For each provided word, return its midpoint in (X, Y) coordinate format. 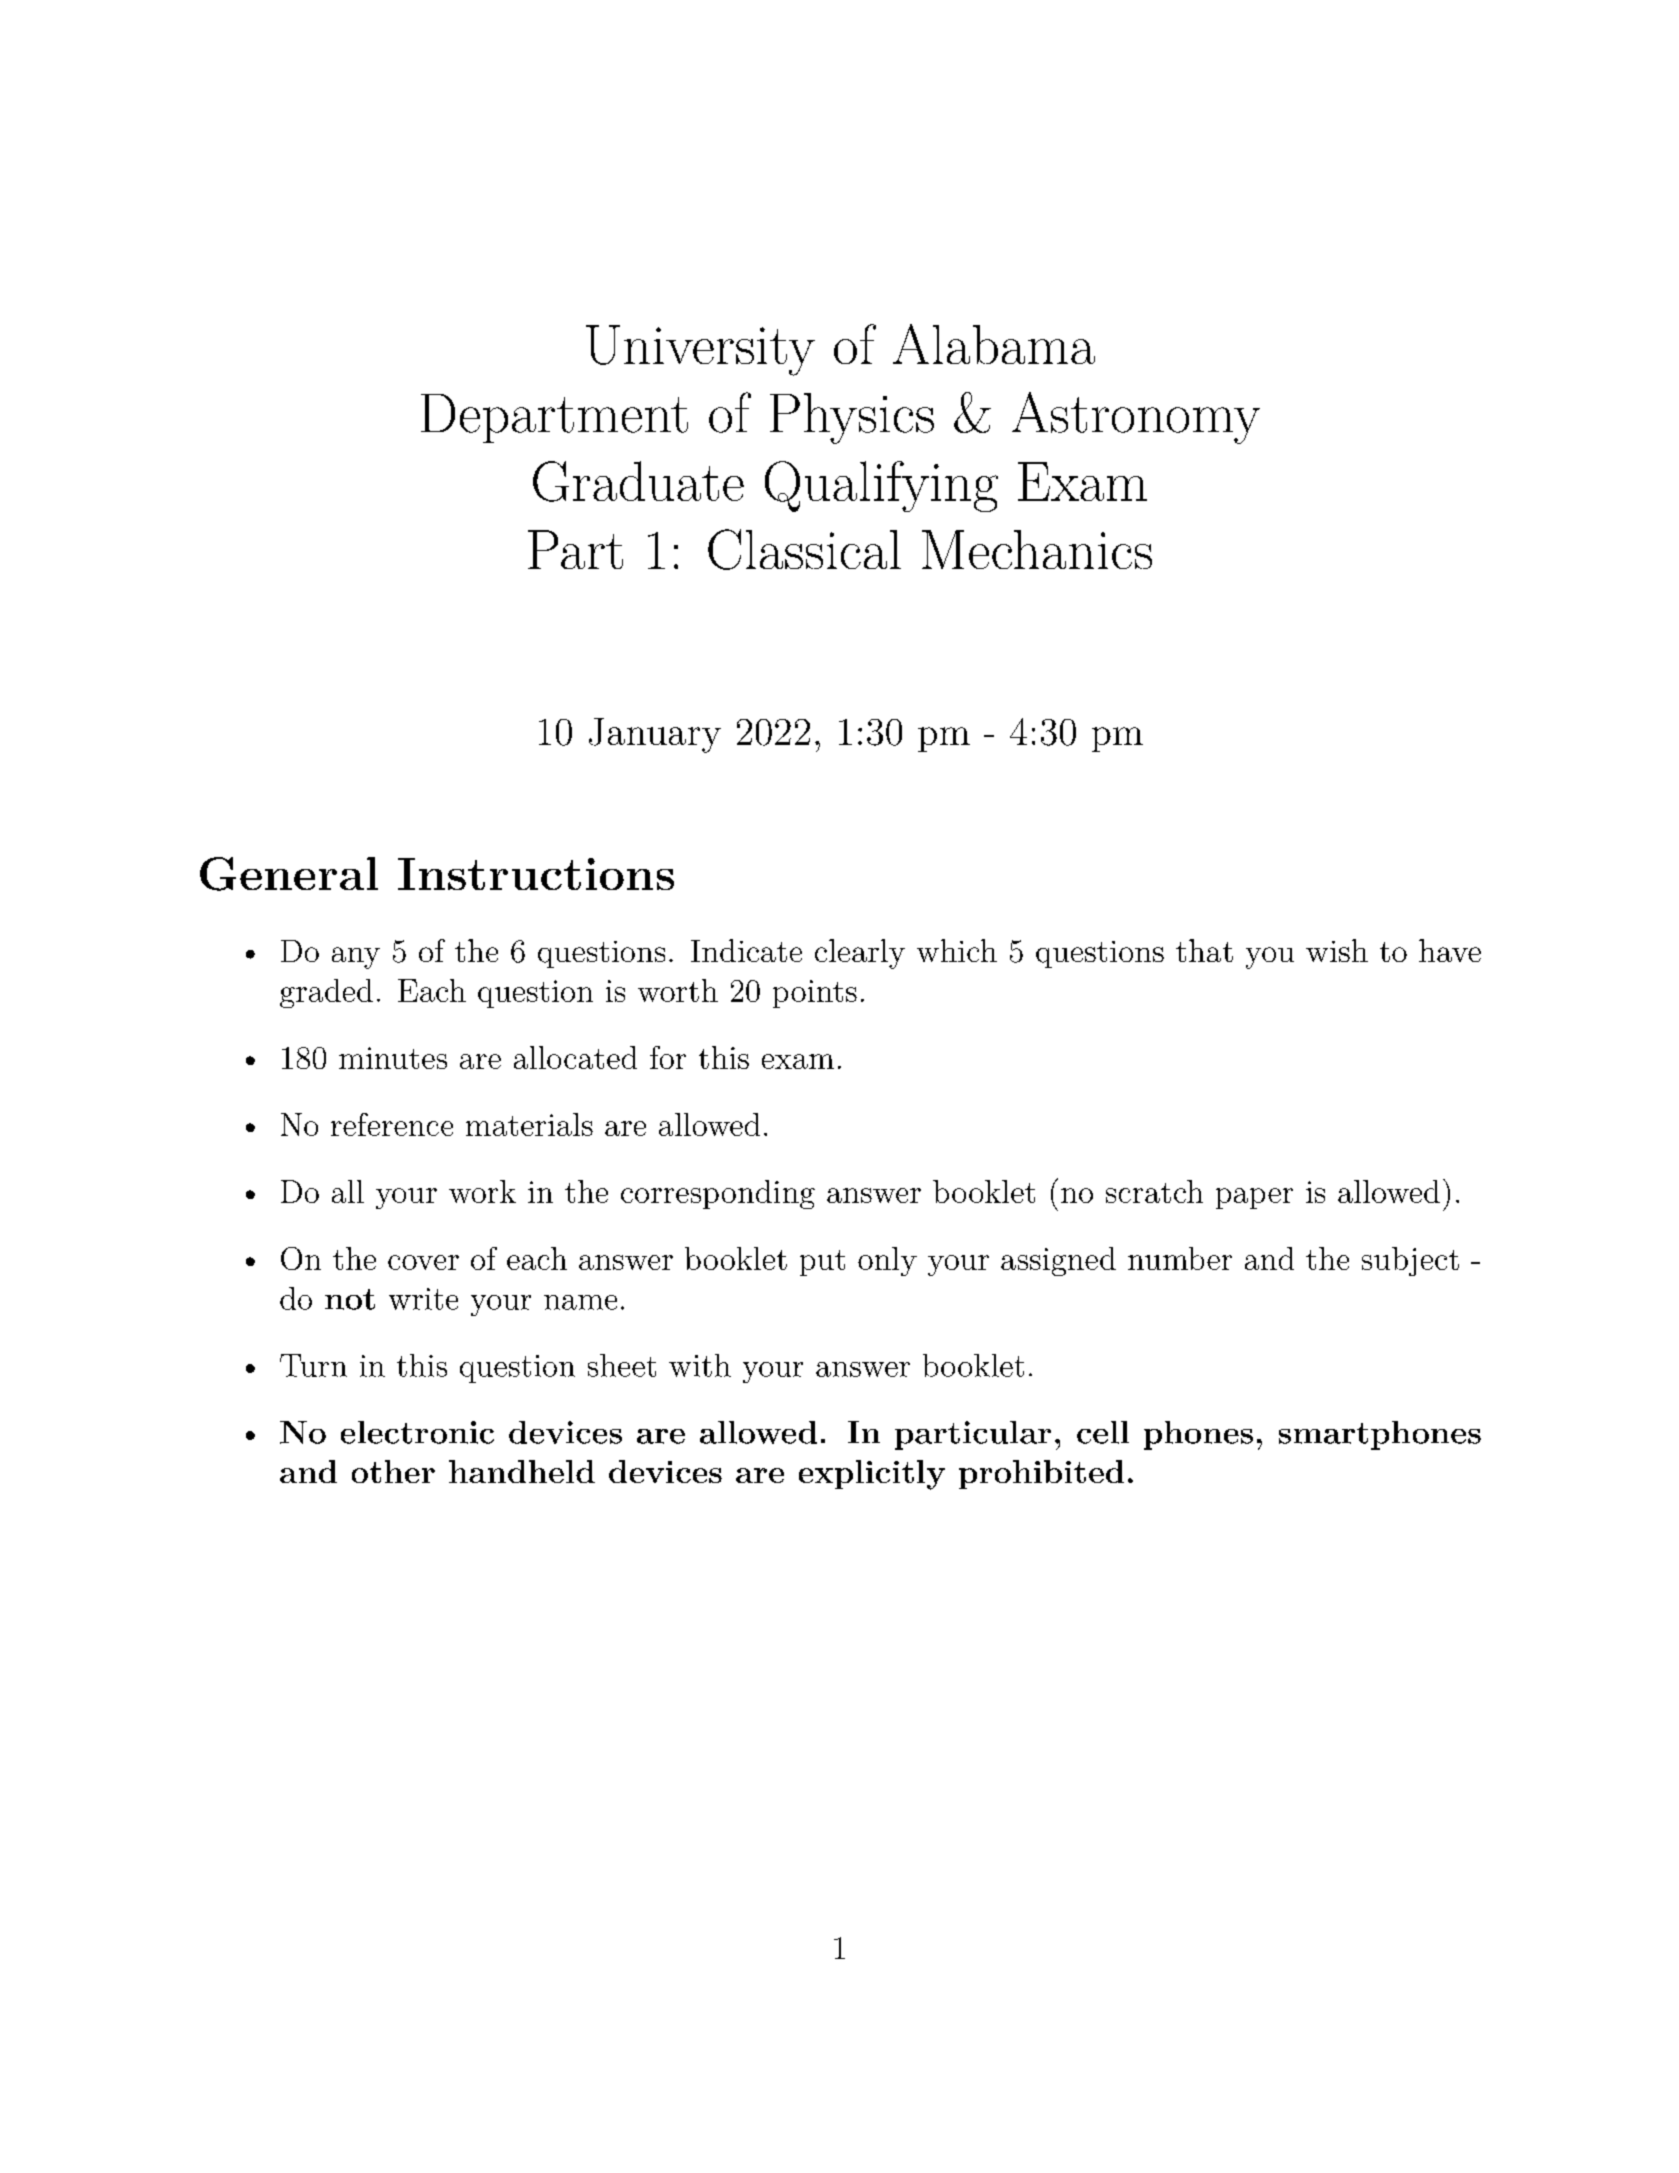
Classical (804, 549)
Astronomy (1136, 418)
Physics (852, 418)
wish (1337, 950)
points (815, 994)
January (655, 735)
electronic (417, 1432)
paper (1254, 1198)
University (700, 350)
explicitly (872, 1475)
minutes (393, 1058)
